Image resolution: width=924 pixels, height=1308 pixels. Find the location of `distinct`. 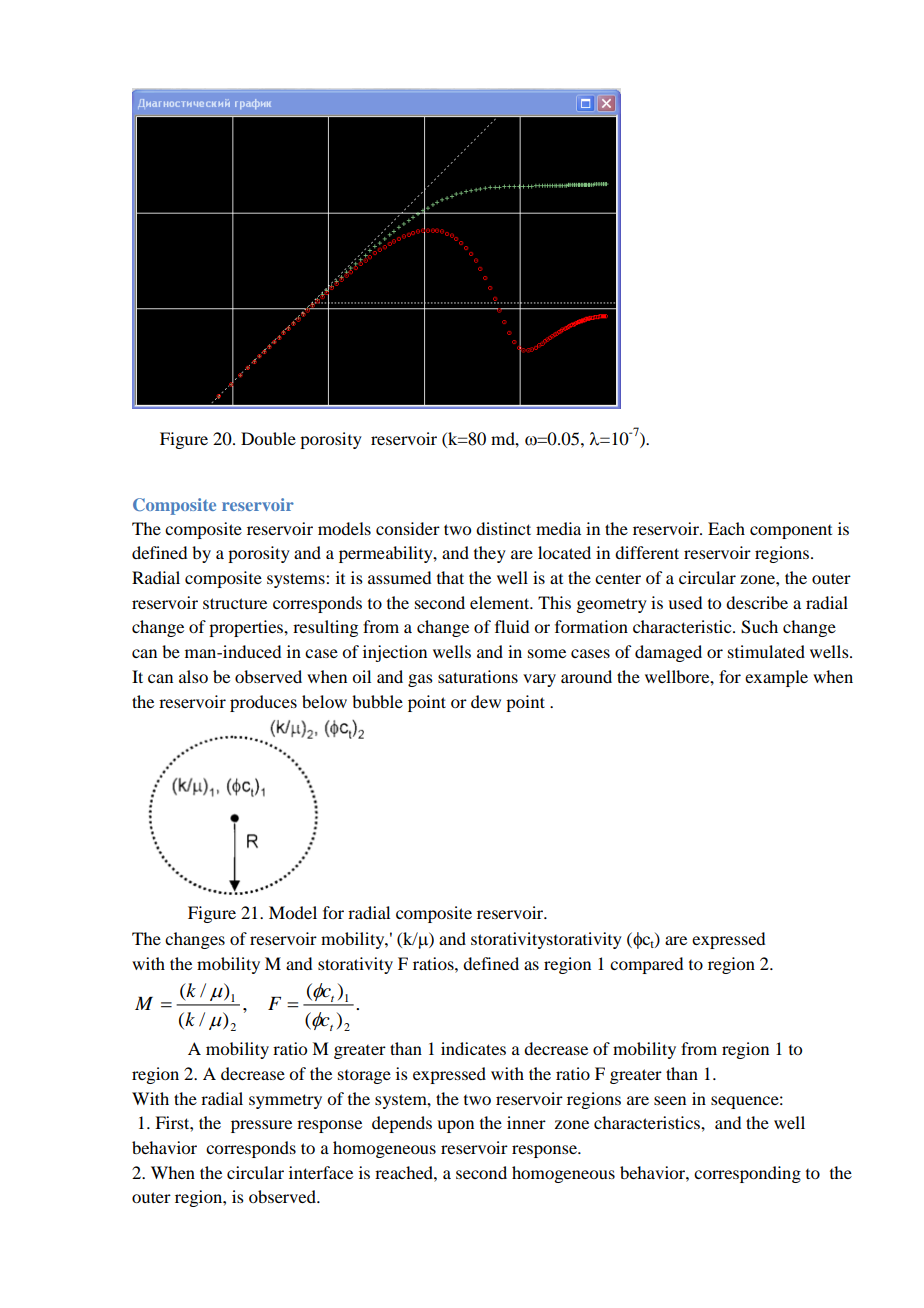

distinct is located at coordinates (503, 528).
